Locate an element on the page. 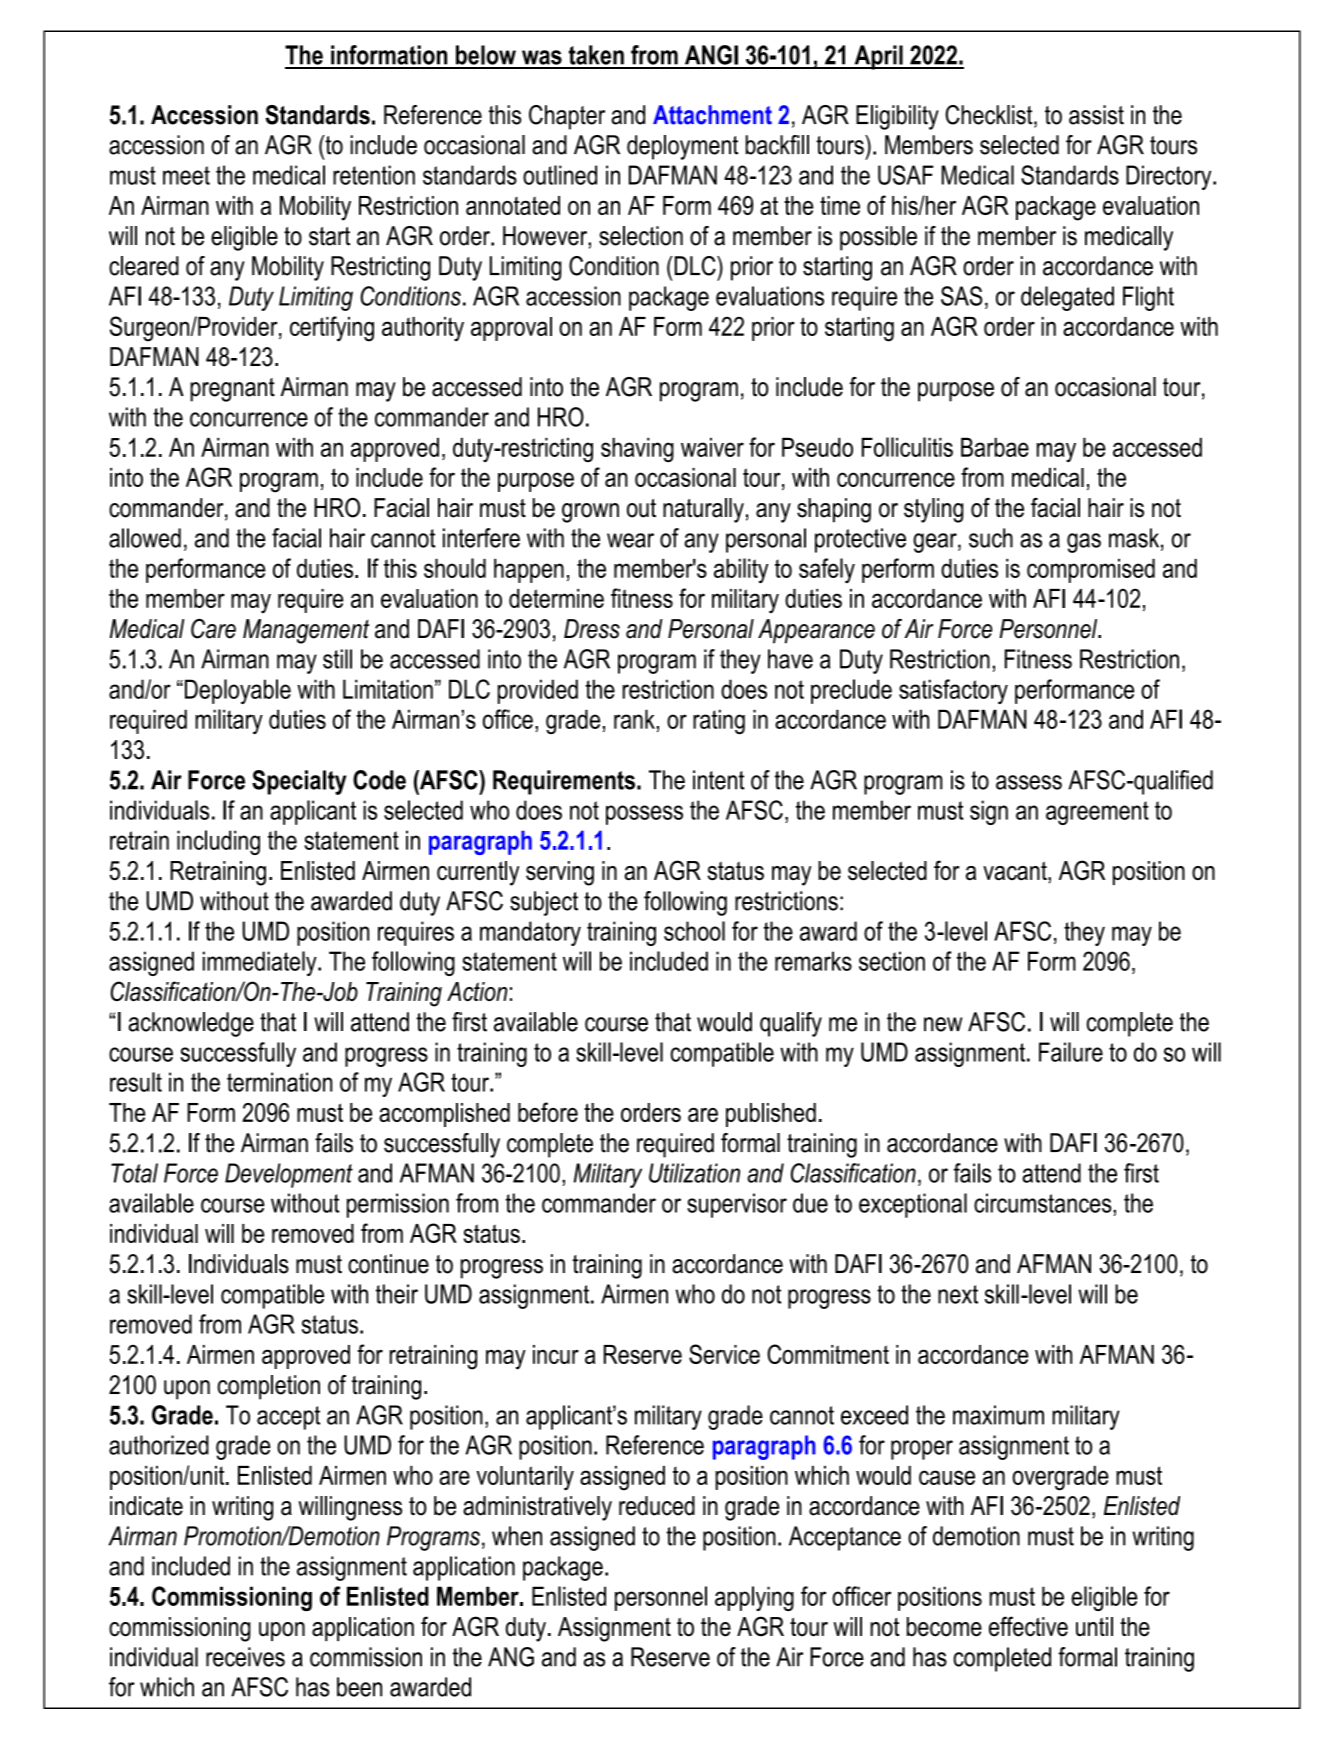  Dress is located at coordinates (592, 629).
